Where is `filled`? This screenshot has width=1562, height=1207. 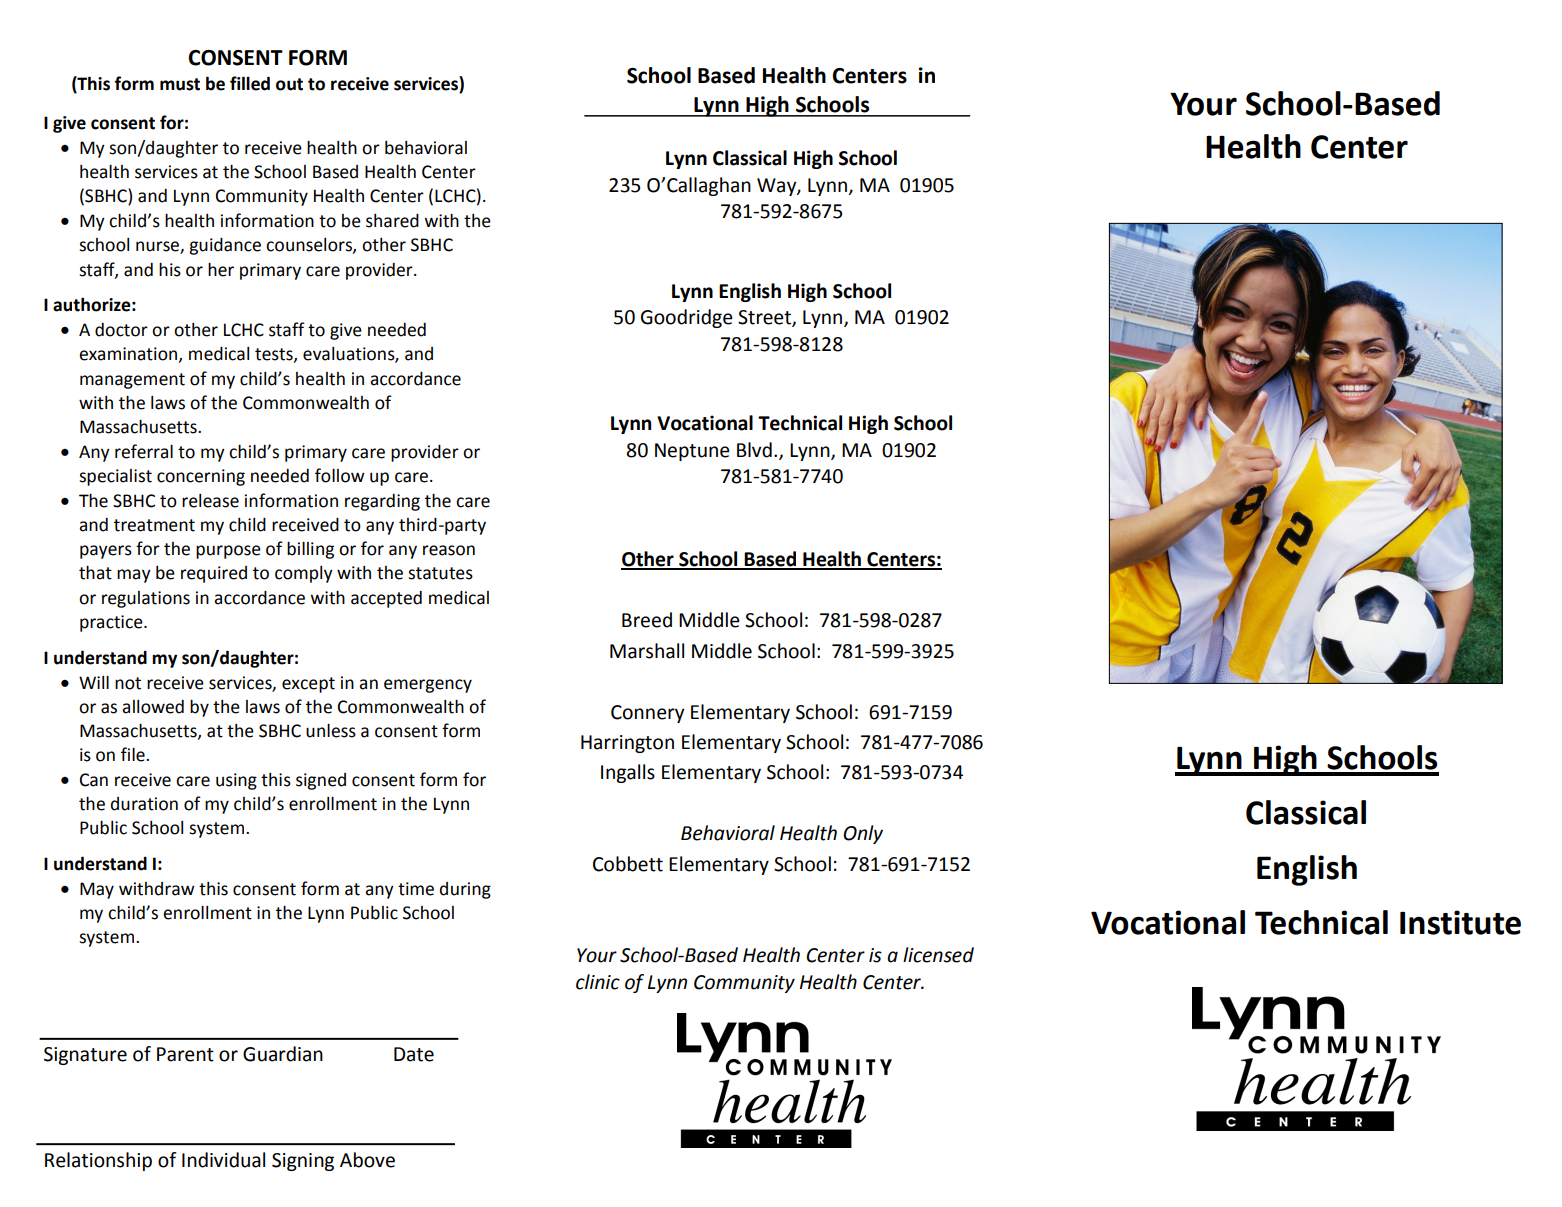
filled is located at coordinates (250, 83).
